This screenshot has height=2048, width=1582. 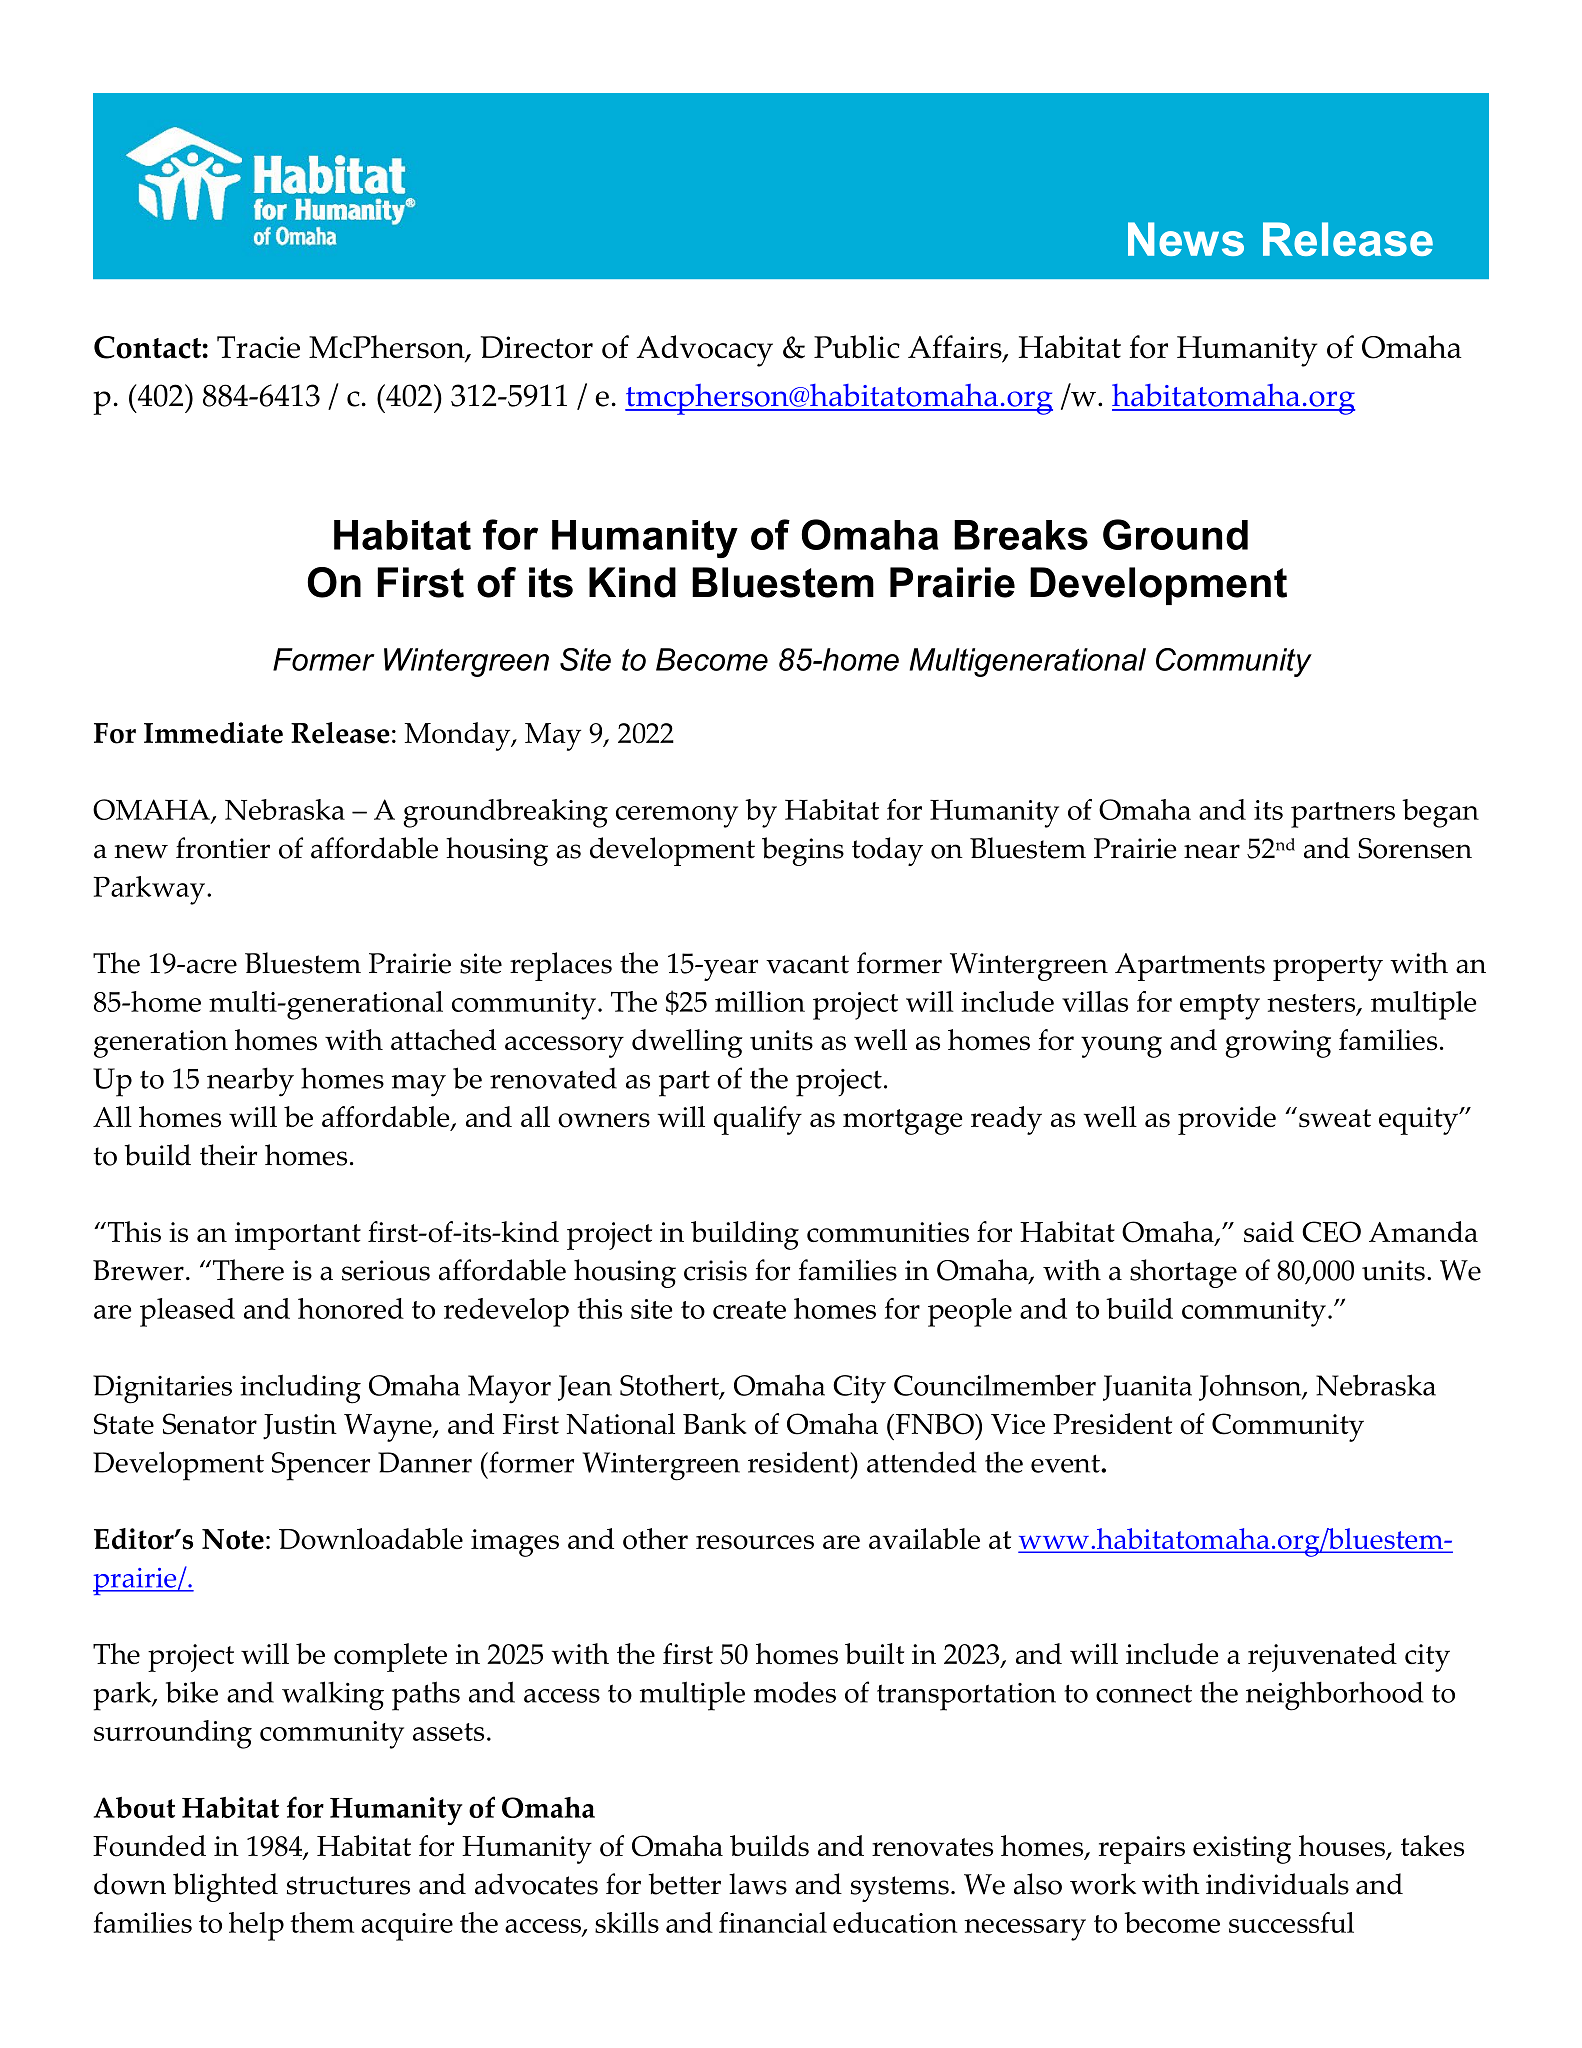 What do you see at coordinates (857, 347) in the screenshot?
I see `Public` at bounding box center [857, 347].
